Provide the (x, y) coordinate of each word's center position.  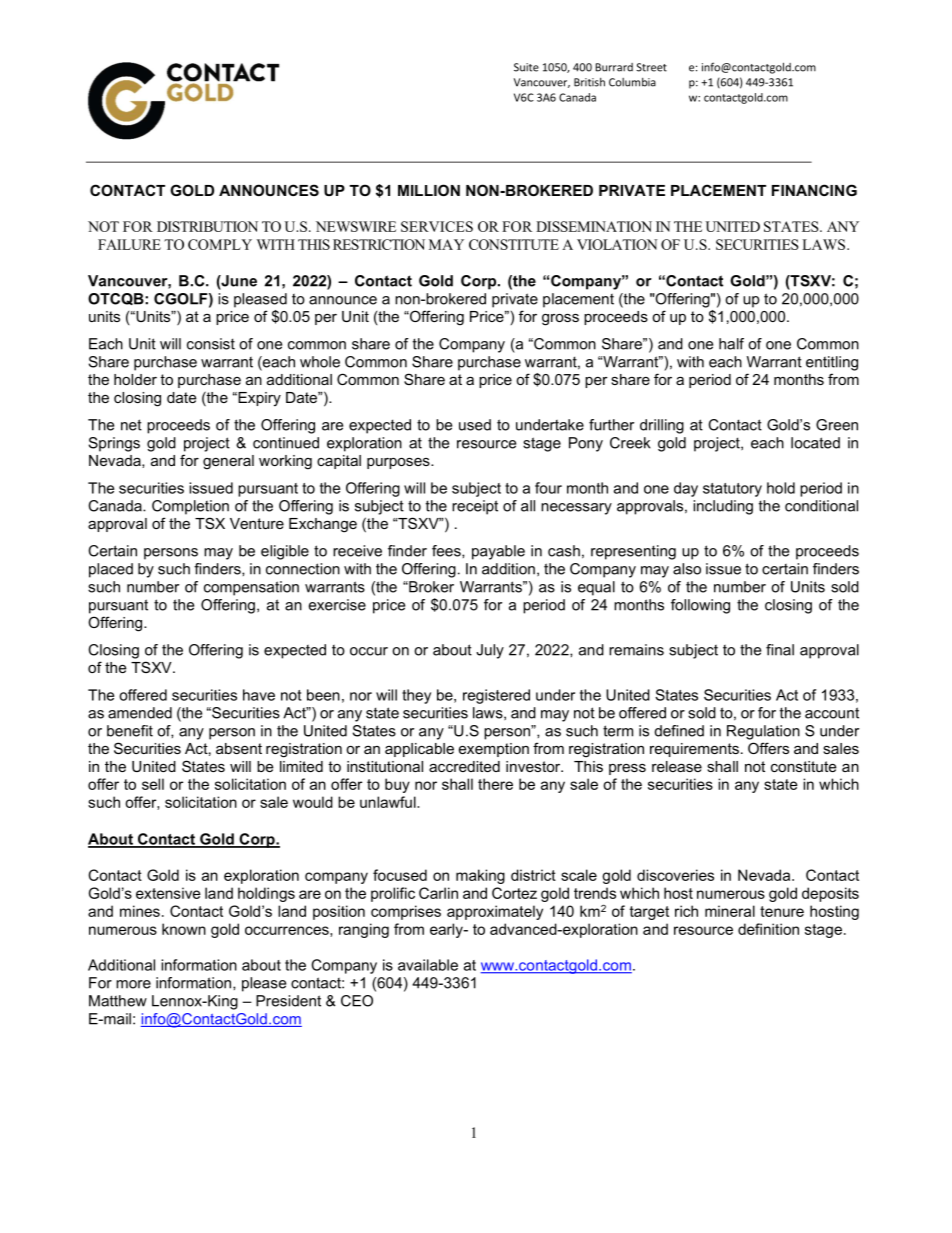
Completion (190, 507)
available (428, 965)
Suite (526, 67)
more (133, 984)
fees (447, 551)
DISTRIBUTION (207, 226)
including (723, 507)
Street (651, 67)
